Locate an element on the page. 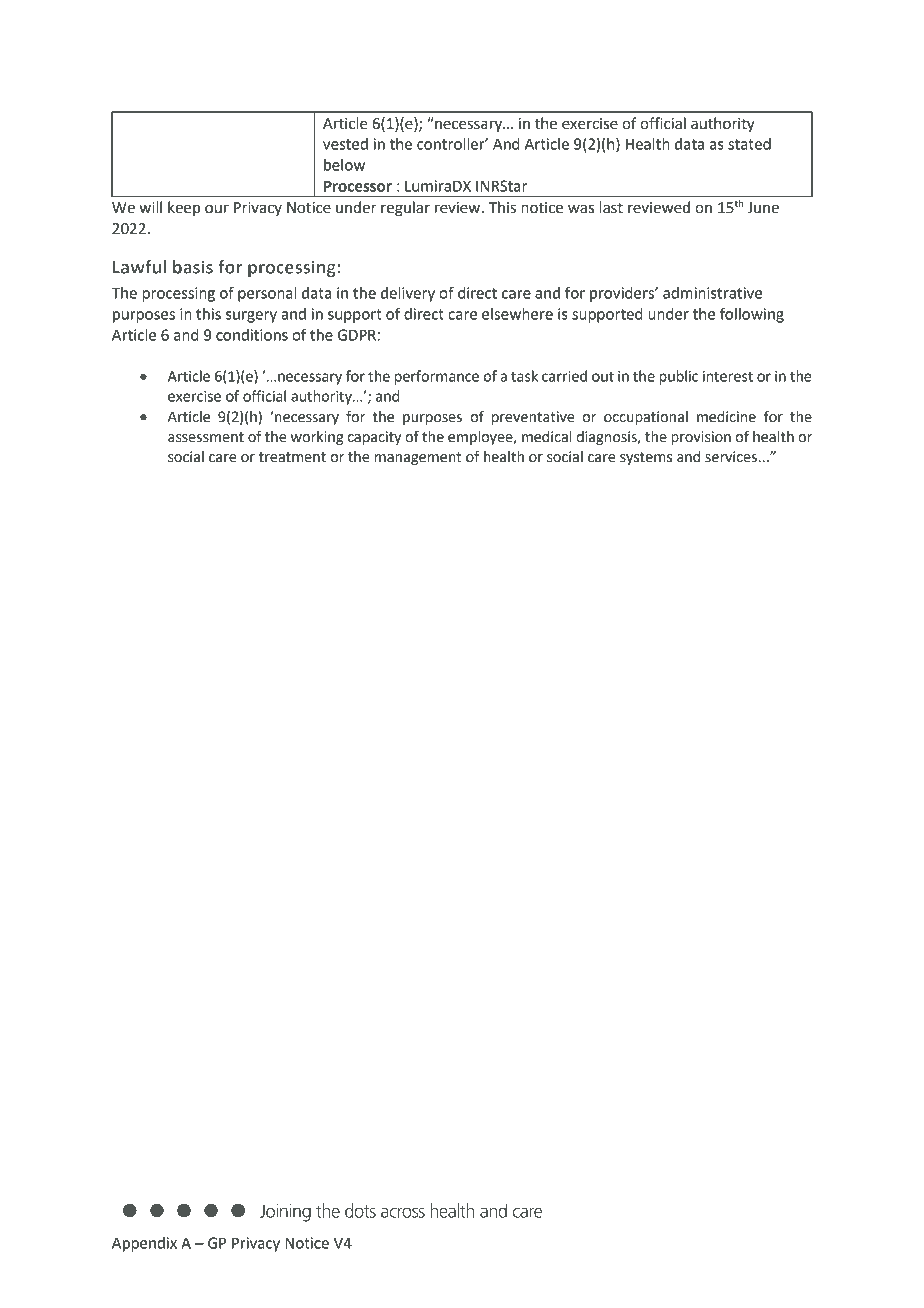 This document has height=1308, width=924. stated is located at coordinates (749, 144).
